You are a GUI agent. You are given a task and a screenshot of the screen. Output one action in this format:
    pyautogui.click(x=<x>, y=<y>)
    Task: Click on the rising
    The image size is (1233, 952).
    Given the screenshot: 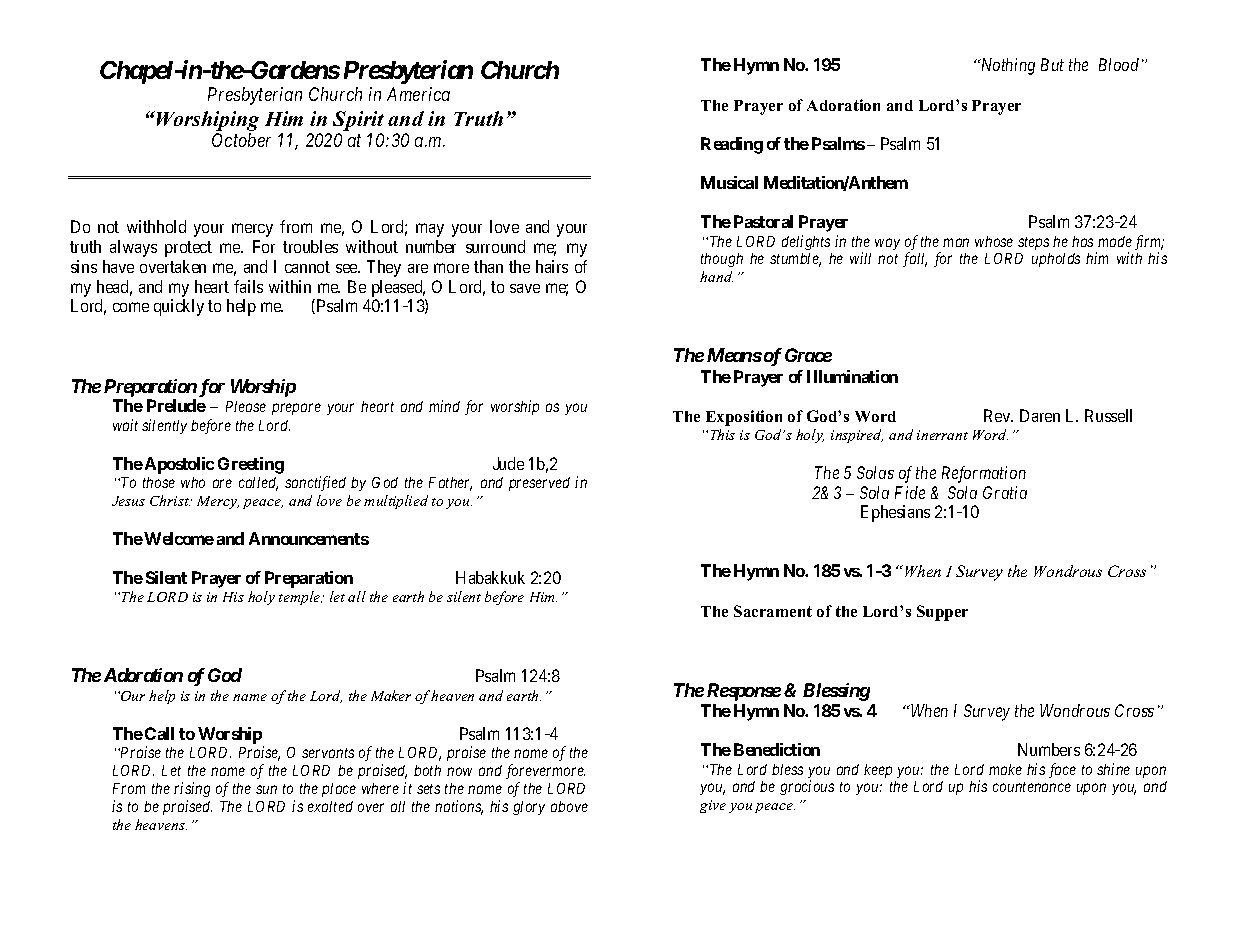 What is the action you would take?
    pyautogui.click(x=192, y=789)
